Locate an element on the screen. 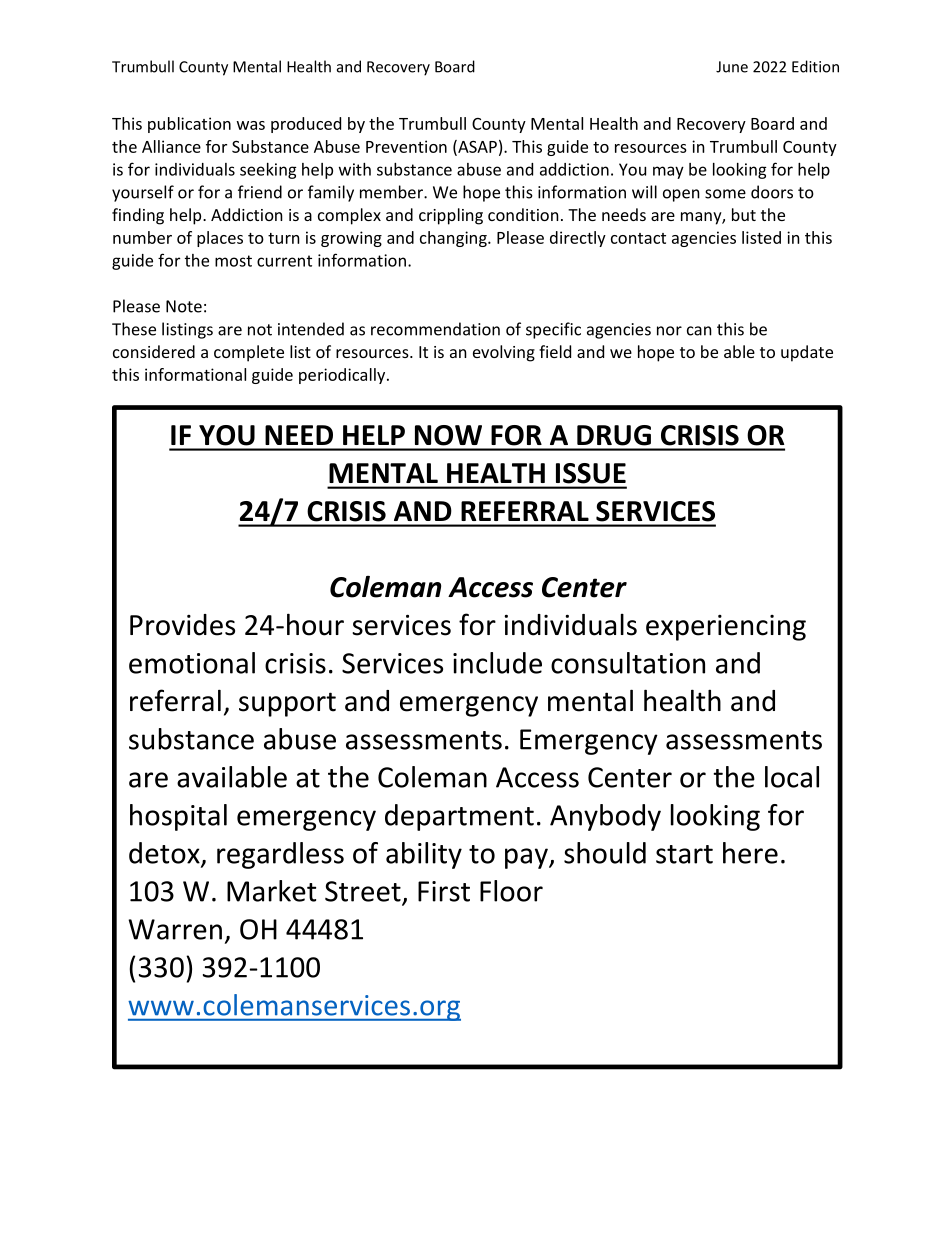 The height and width of the screenshot is (1233, 952). experiencing is located at coordinates (726, 628).
